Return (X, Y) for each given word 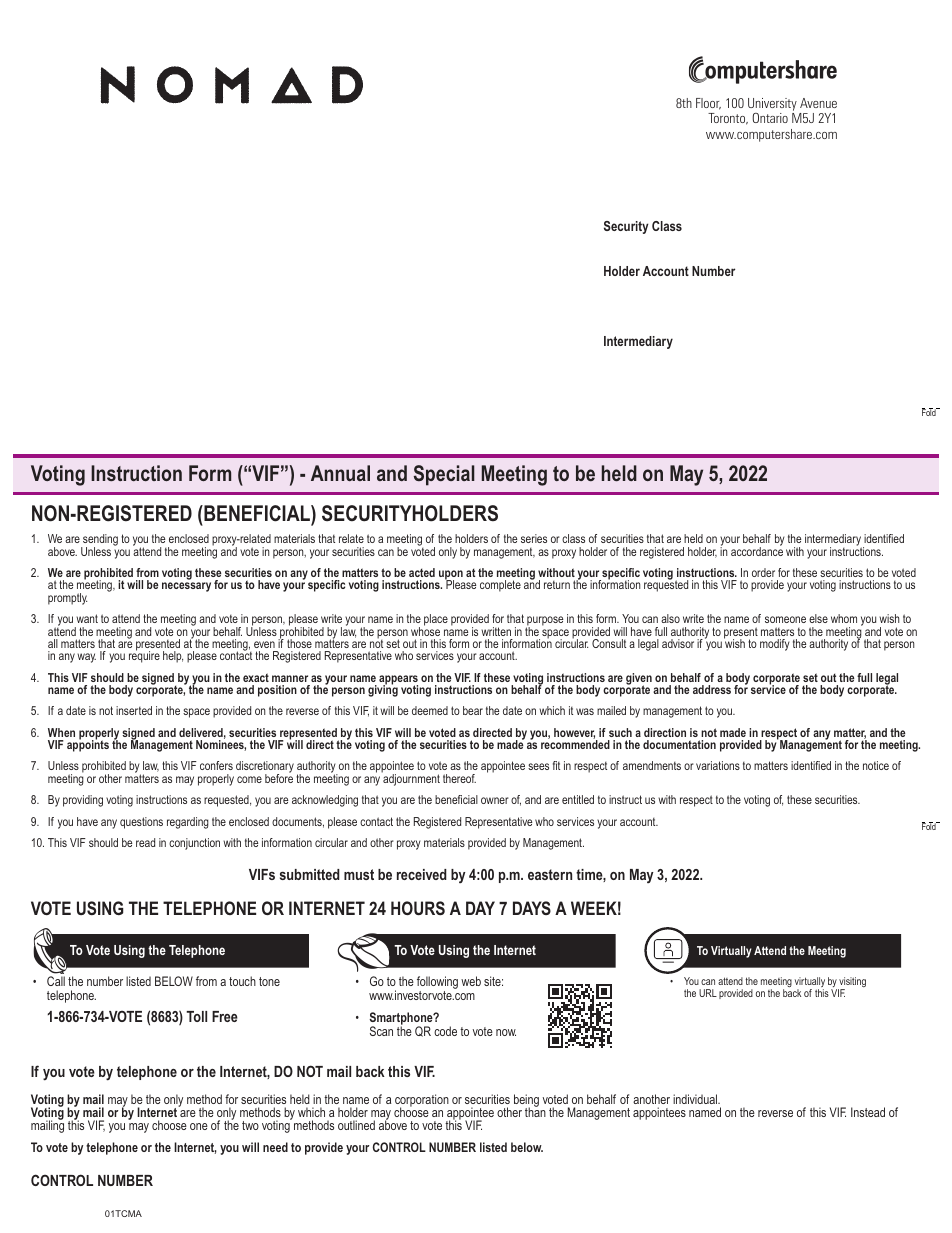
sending (99, 541)
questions (141, 823)
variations (718, 765)
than (535, 1111)
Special (444, 475)
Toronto (728, 119)
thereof (459, 778)
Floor (708, 104)
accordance (757, 550)
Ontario (770, 118)
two (250, 1125)
